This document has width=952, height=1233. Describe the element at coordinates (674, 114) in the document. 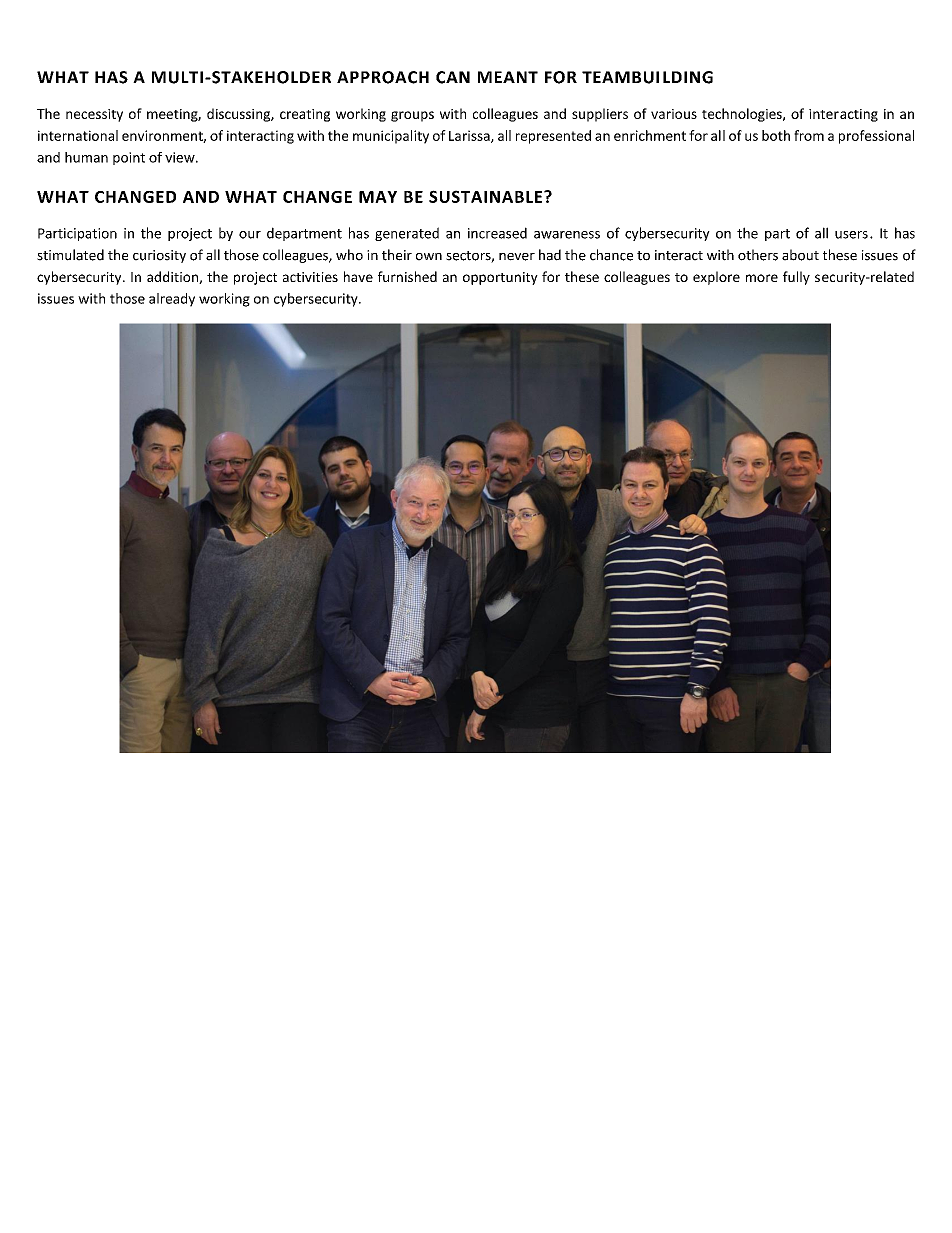

I see `various` at that location.
